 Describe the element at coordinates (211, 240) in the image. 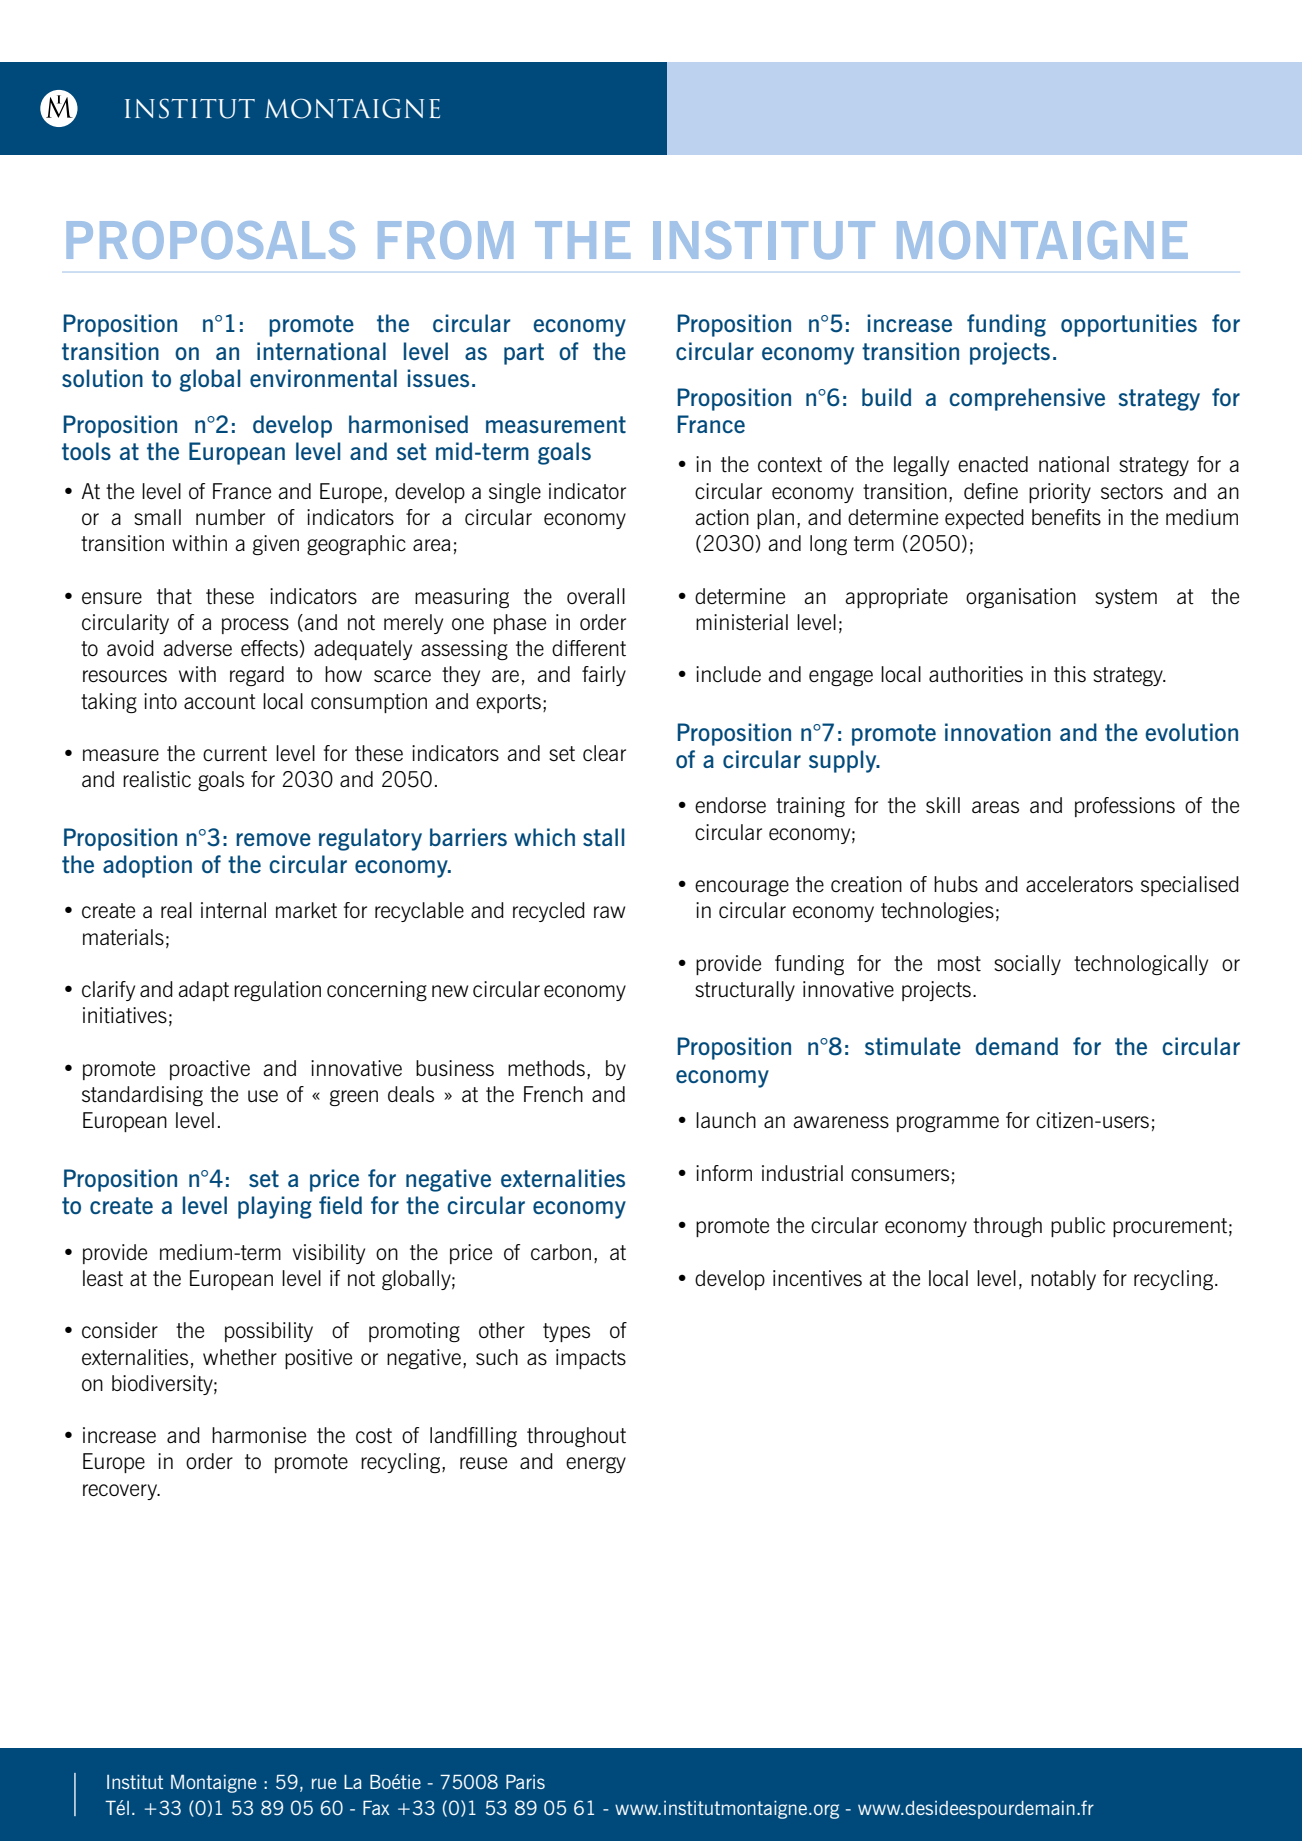

I see `PROPOSALS` at that location.
